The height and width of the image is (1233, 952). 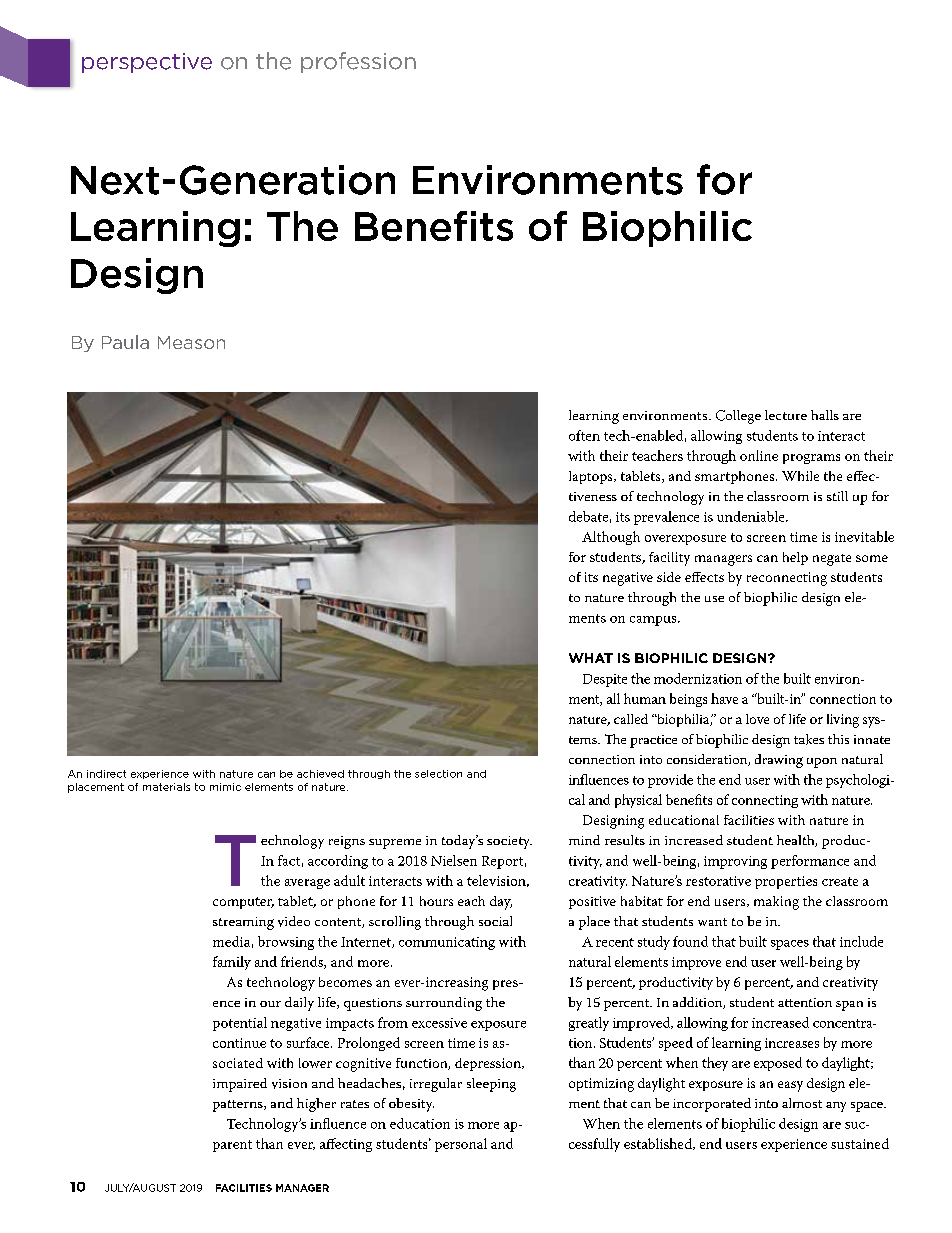 What do you see at coordinates (106, 774) in the image?
I see `indirect` at bounding box center [106, 774].
